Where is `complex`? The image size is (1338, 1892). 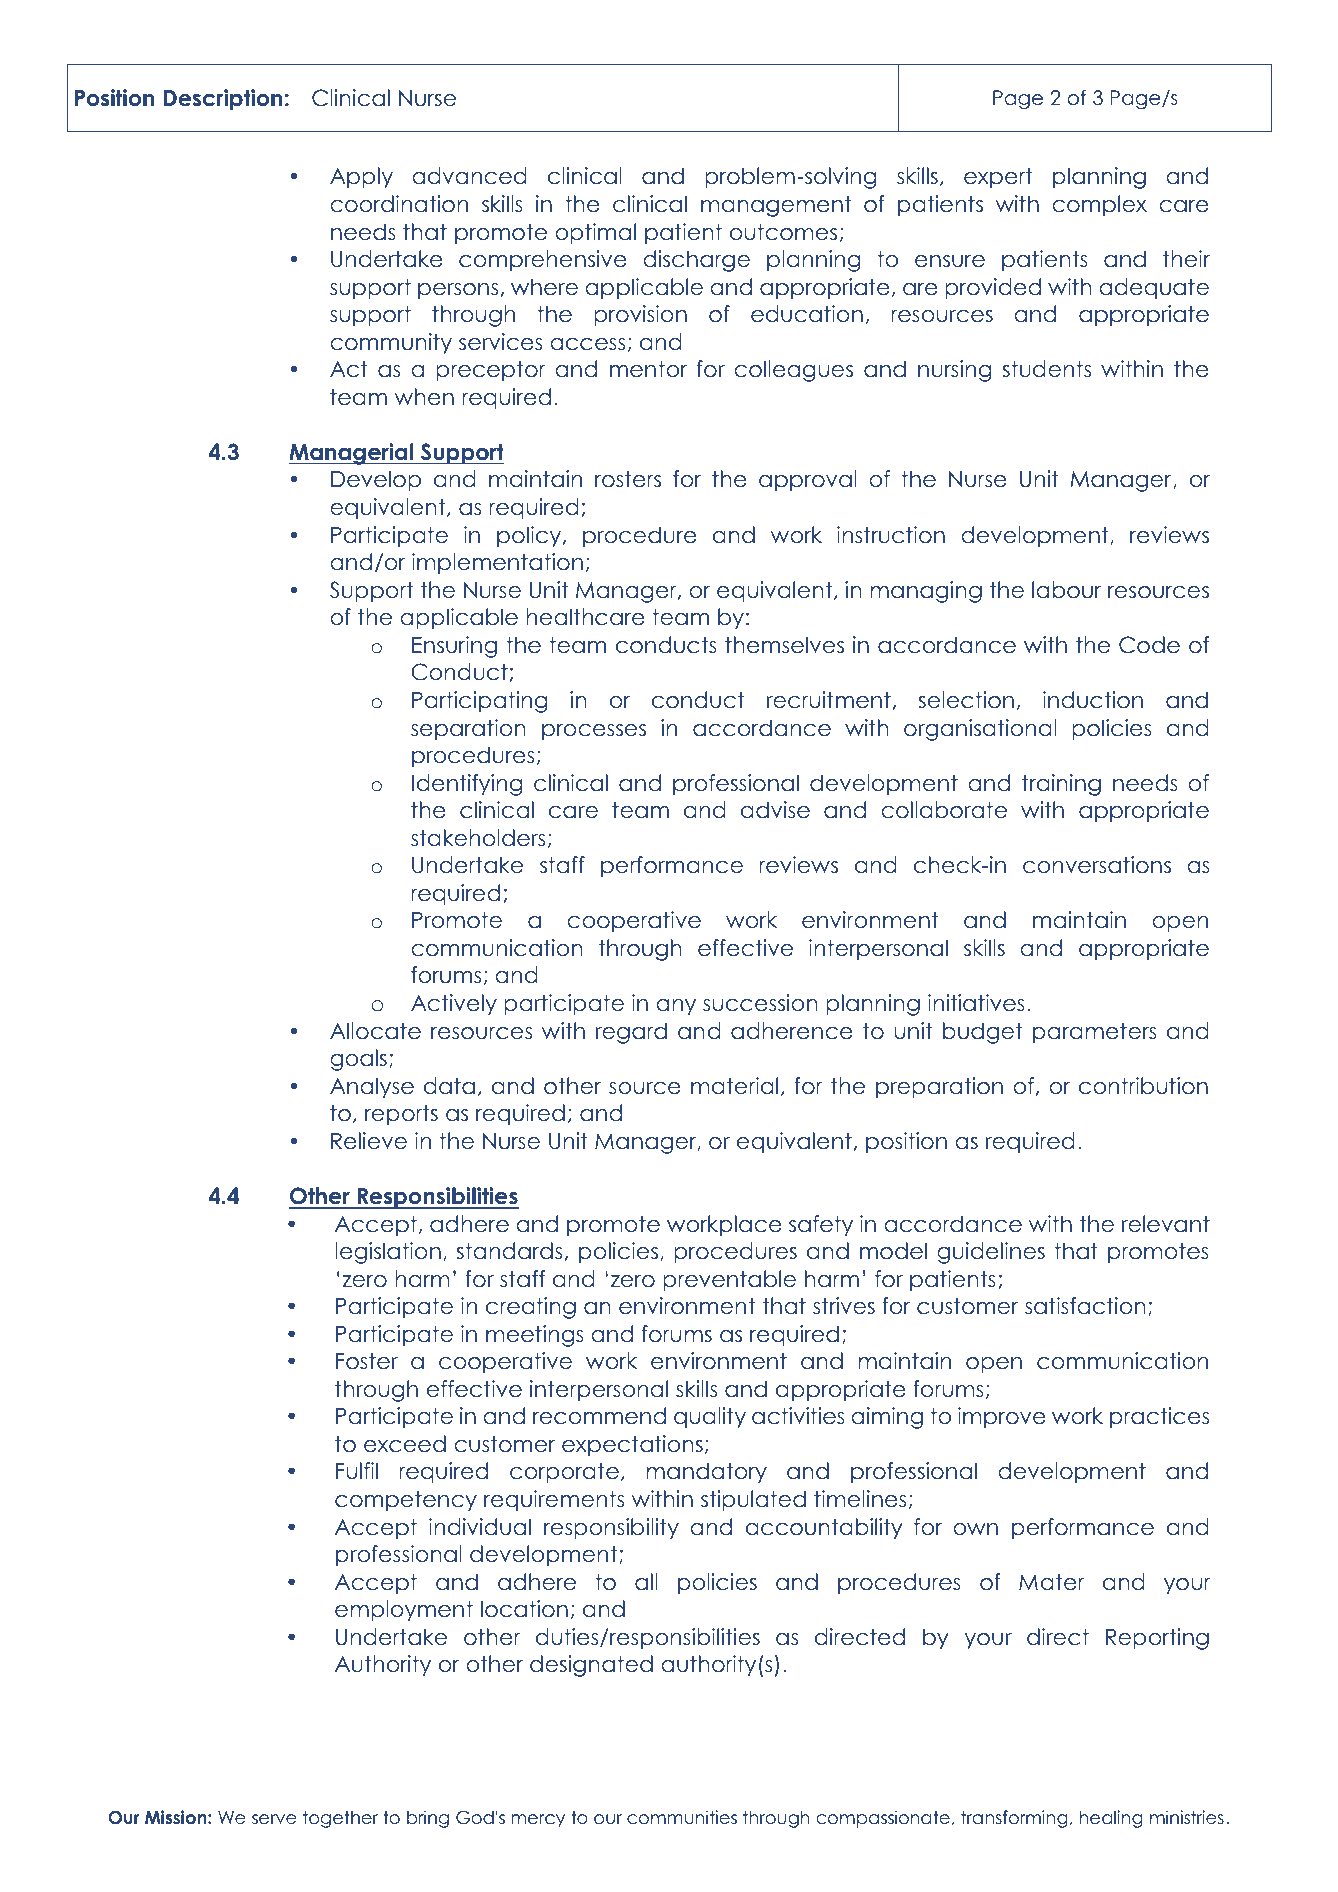
complex is located at coordinates (1099, 206).
